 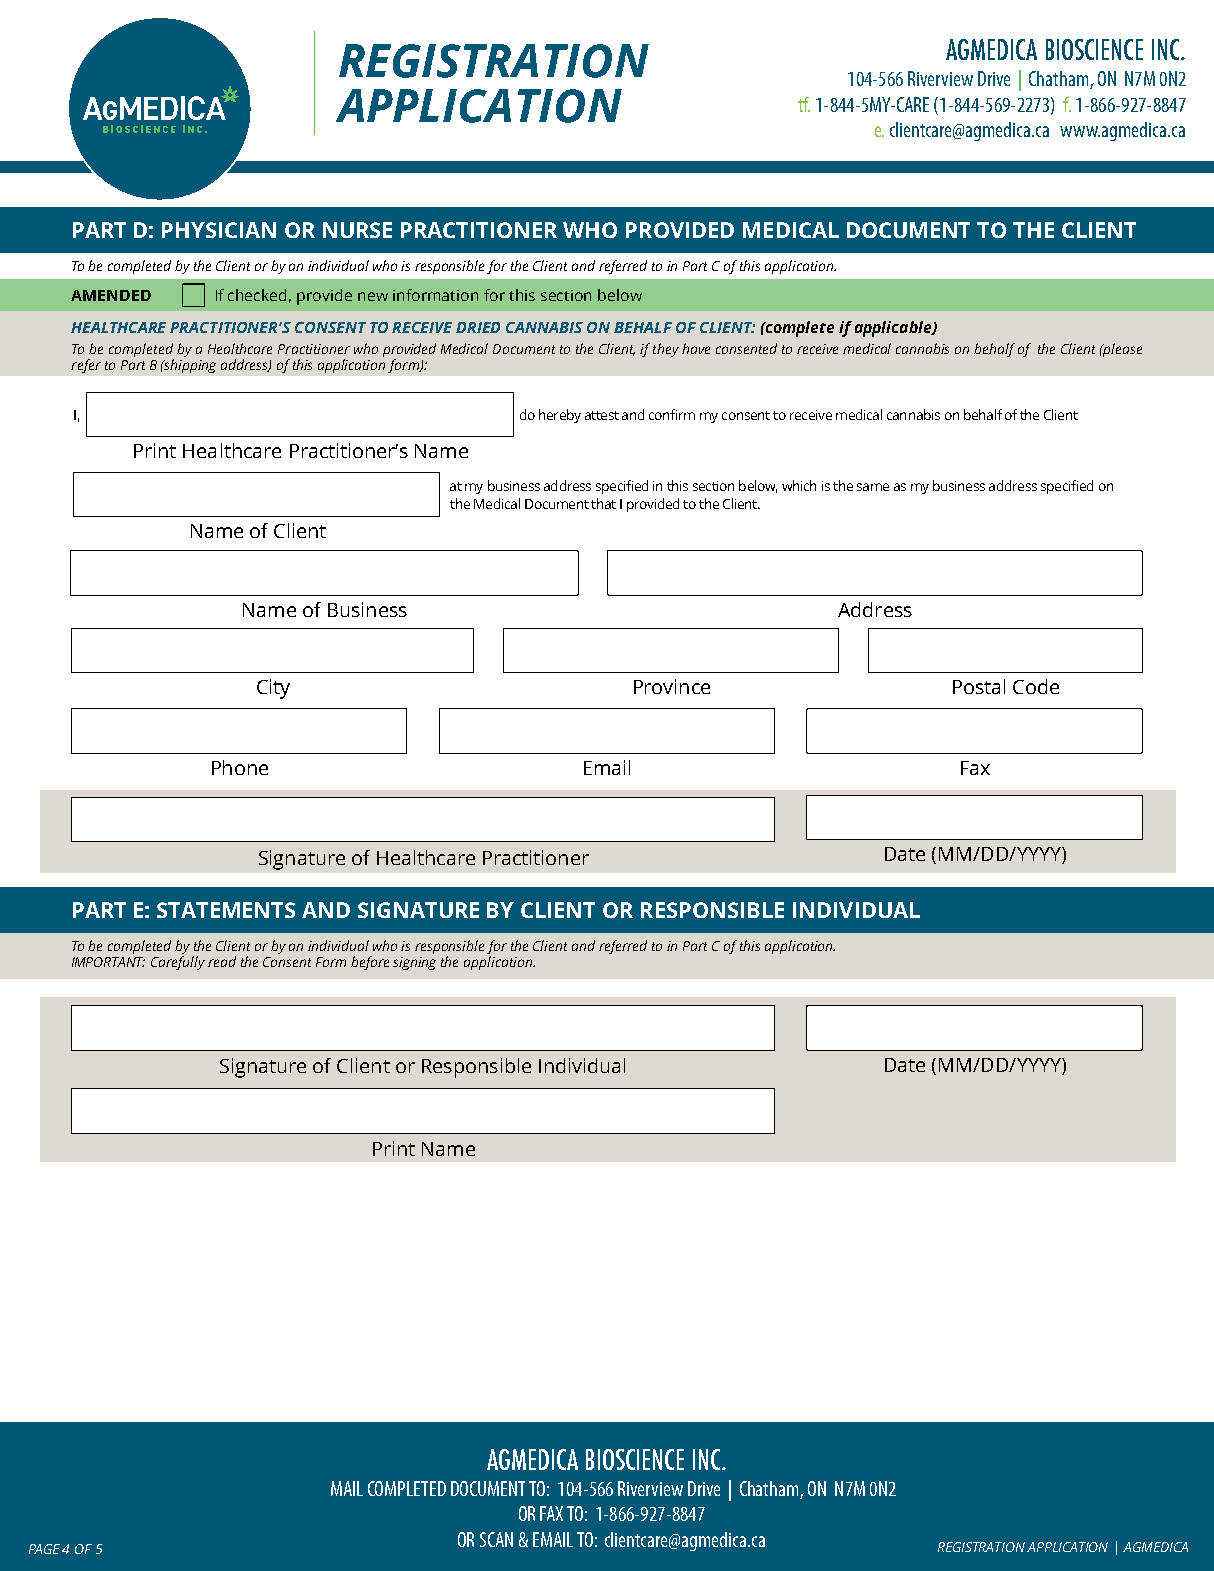 I want to click on DRIED, so click(x=478, y=327).
